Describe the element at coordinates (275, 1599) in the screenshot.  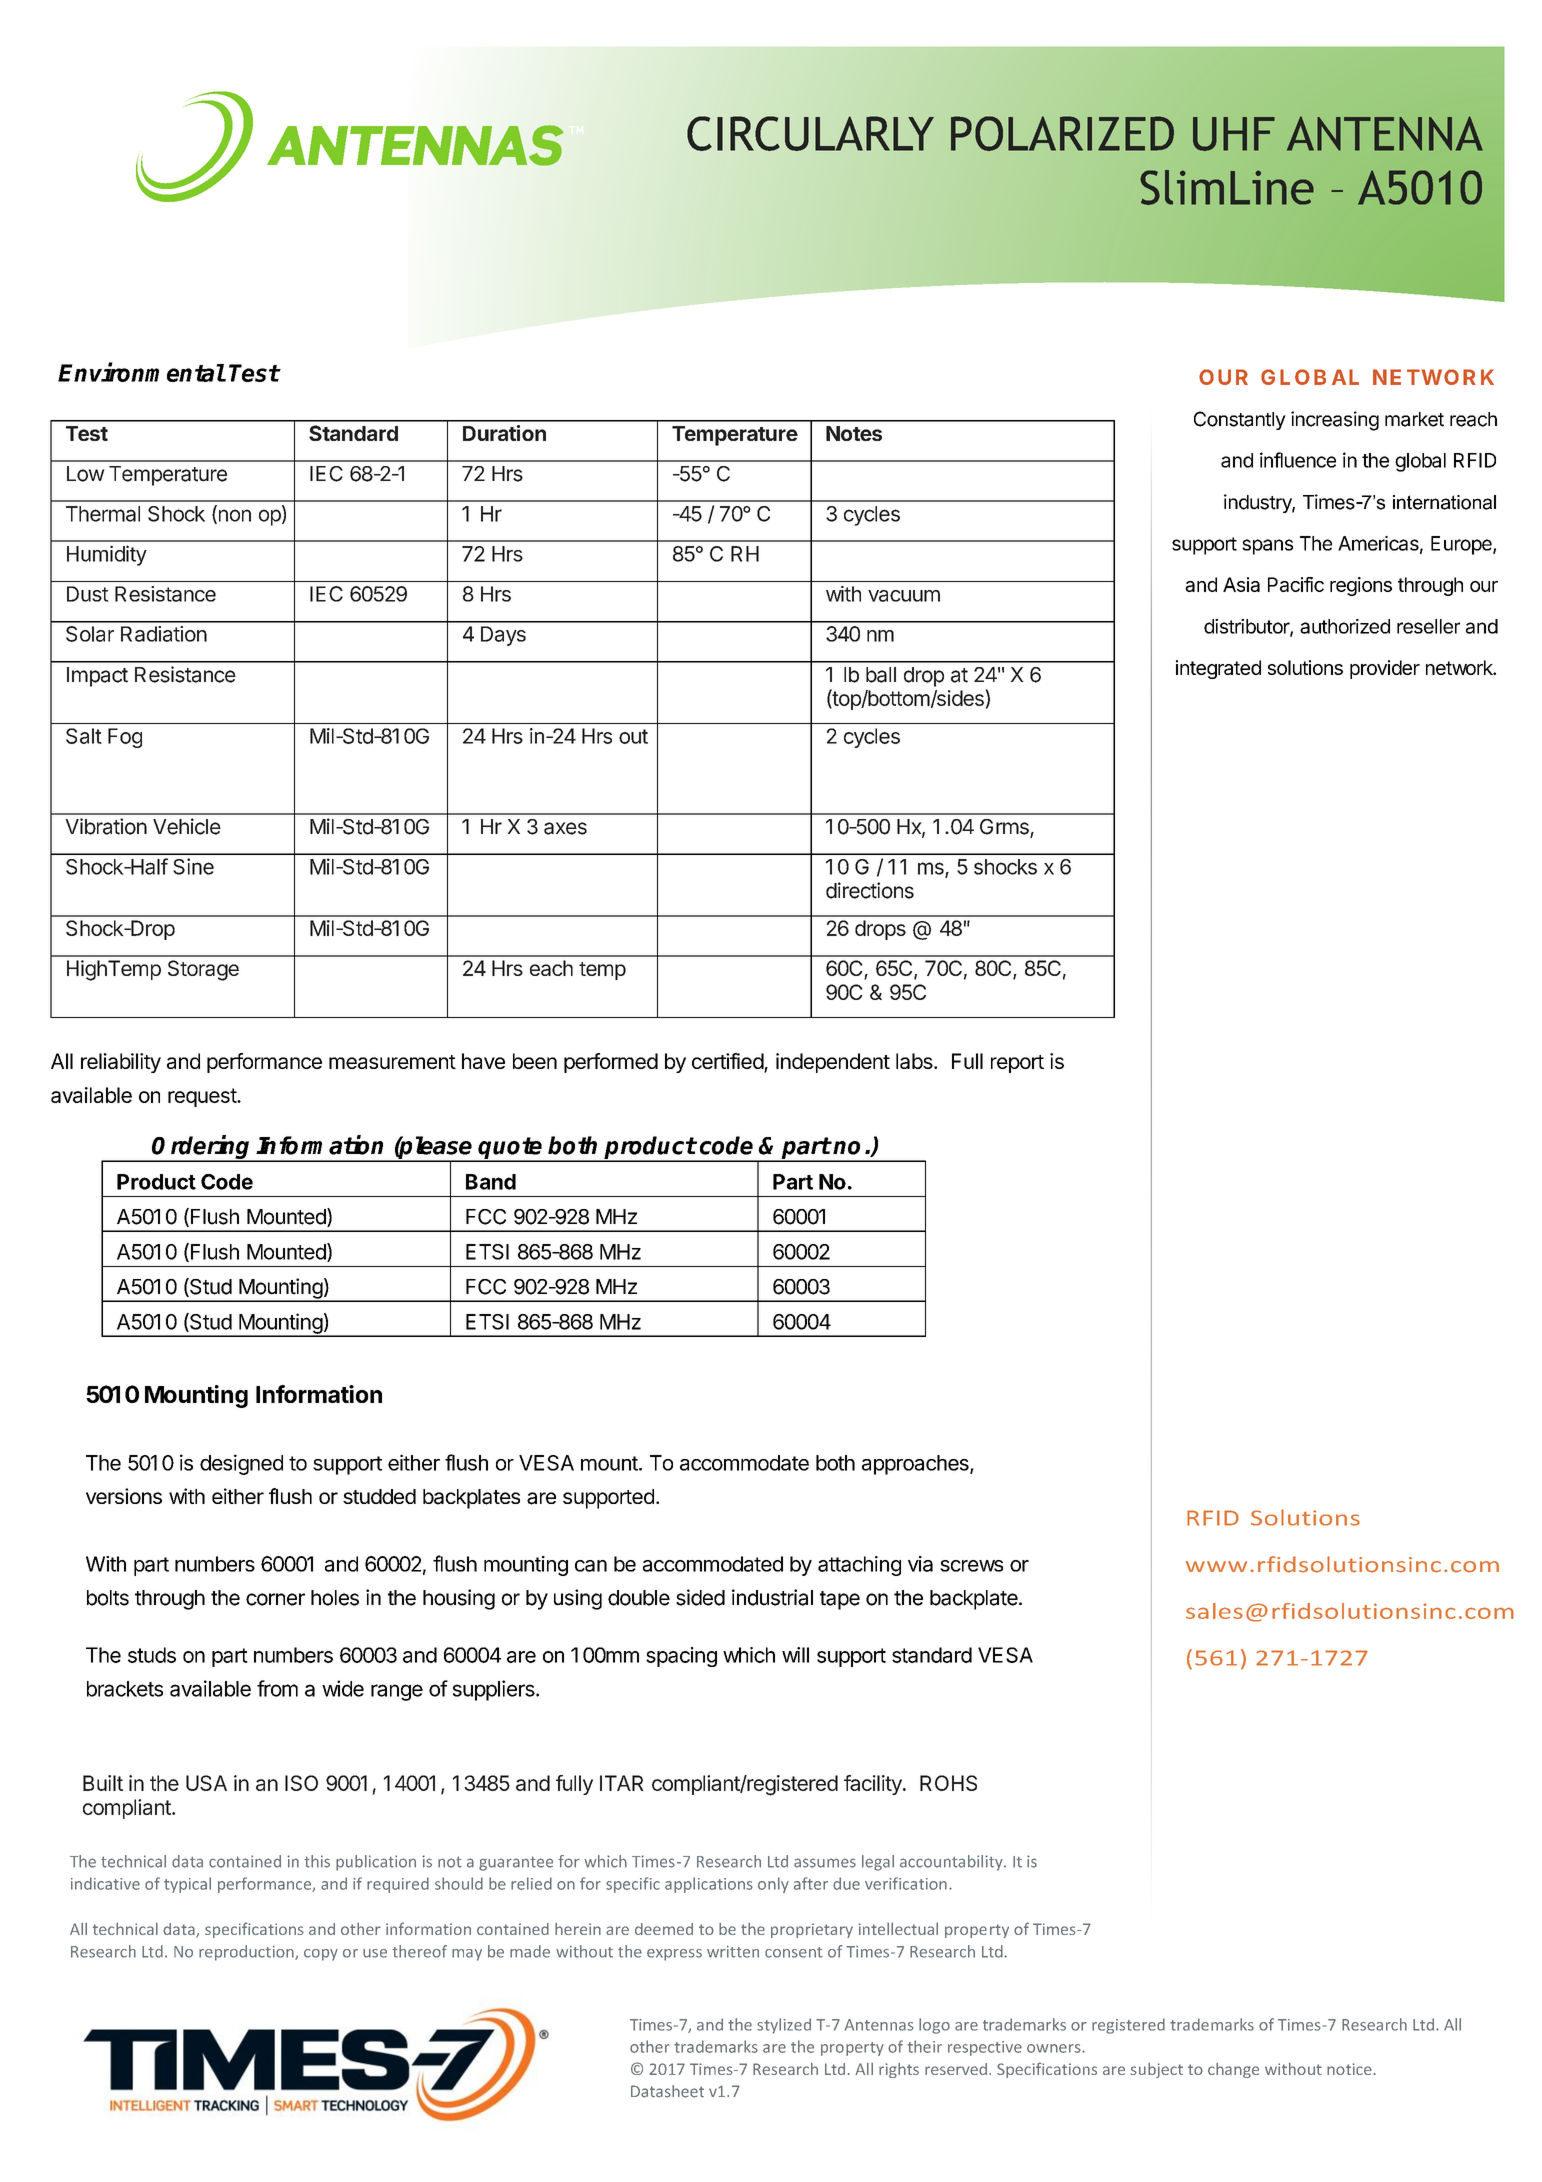
I see `corner` at that location.
